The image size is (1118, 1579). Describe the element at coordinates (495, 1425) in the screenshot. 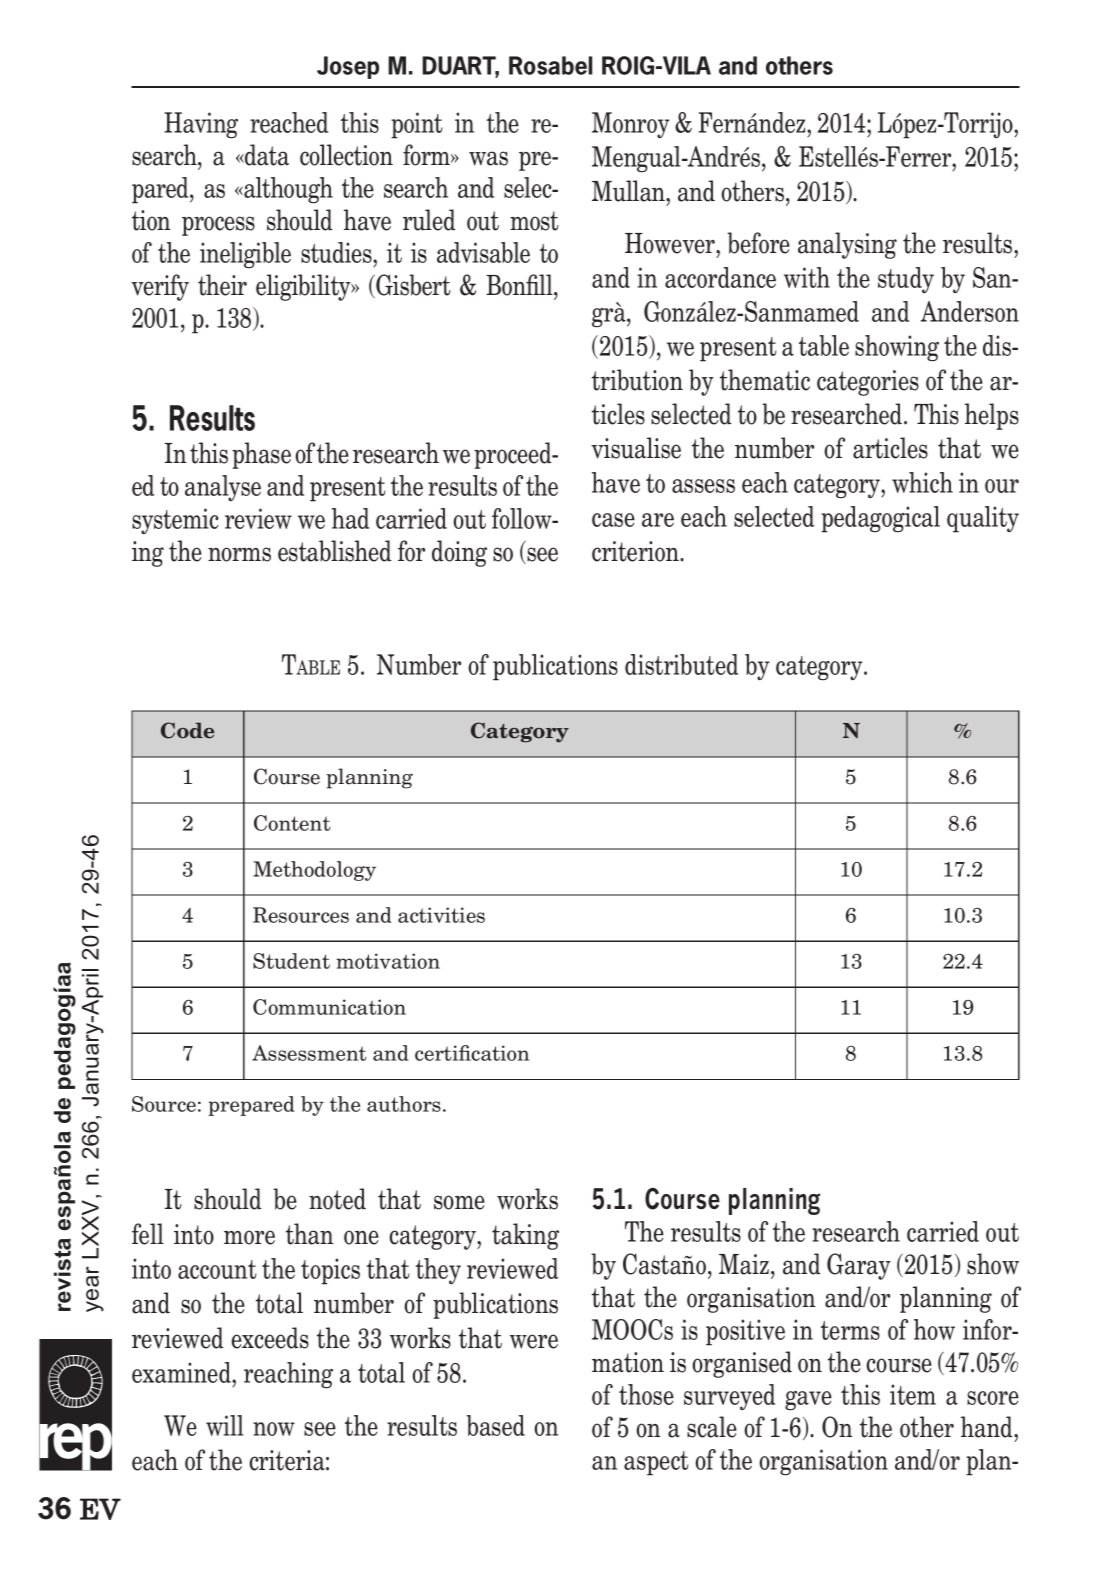

I see `based` at that location.
